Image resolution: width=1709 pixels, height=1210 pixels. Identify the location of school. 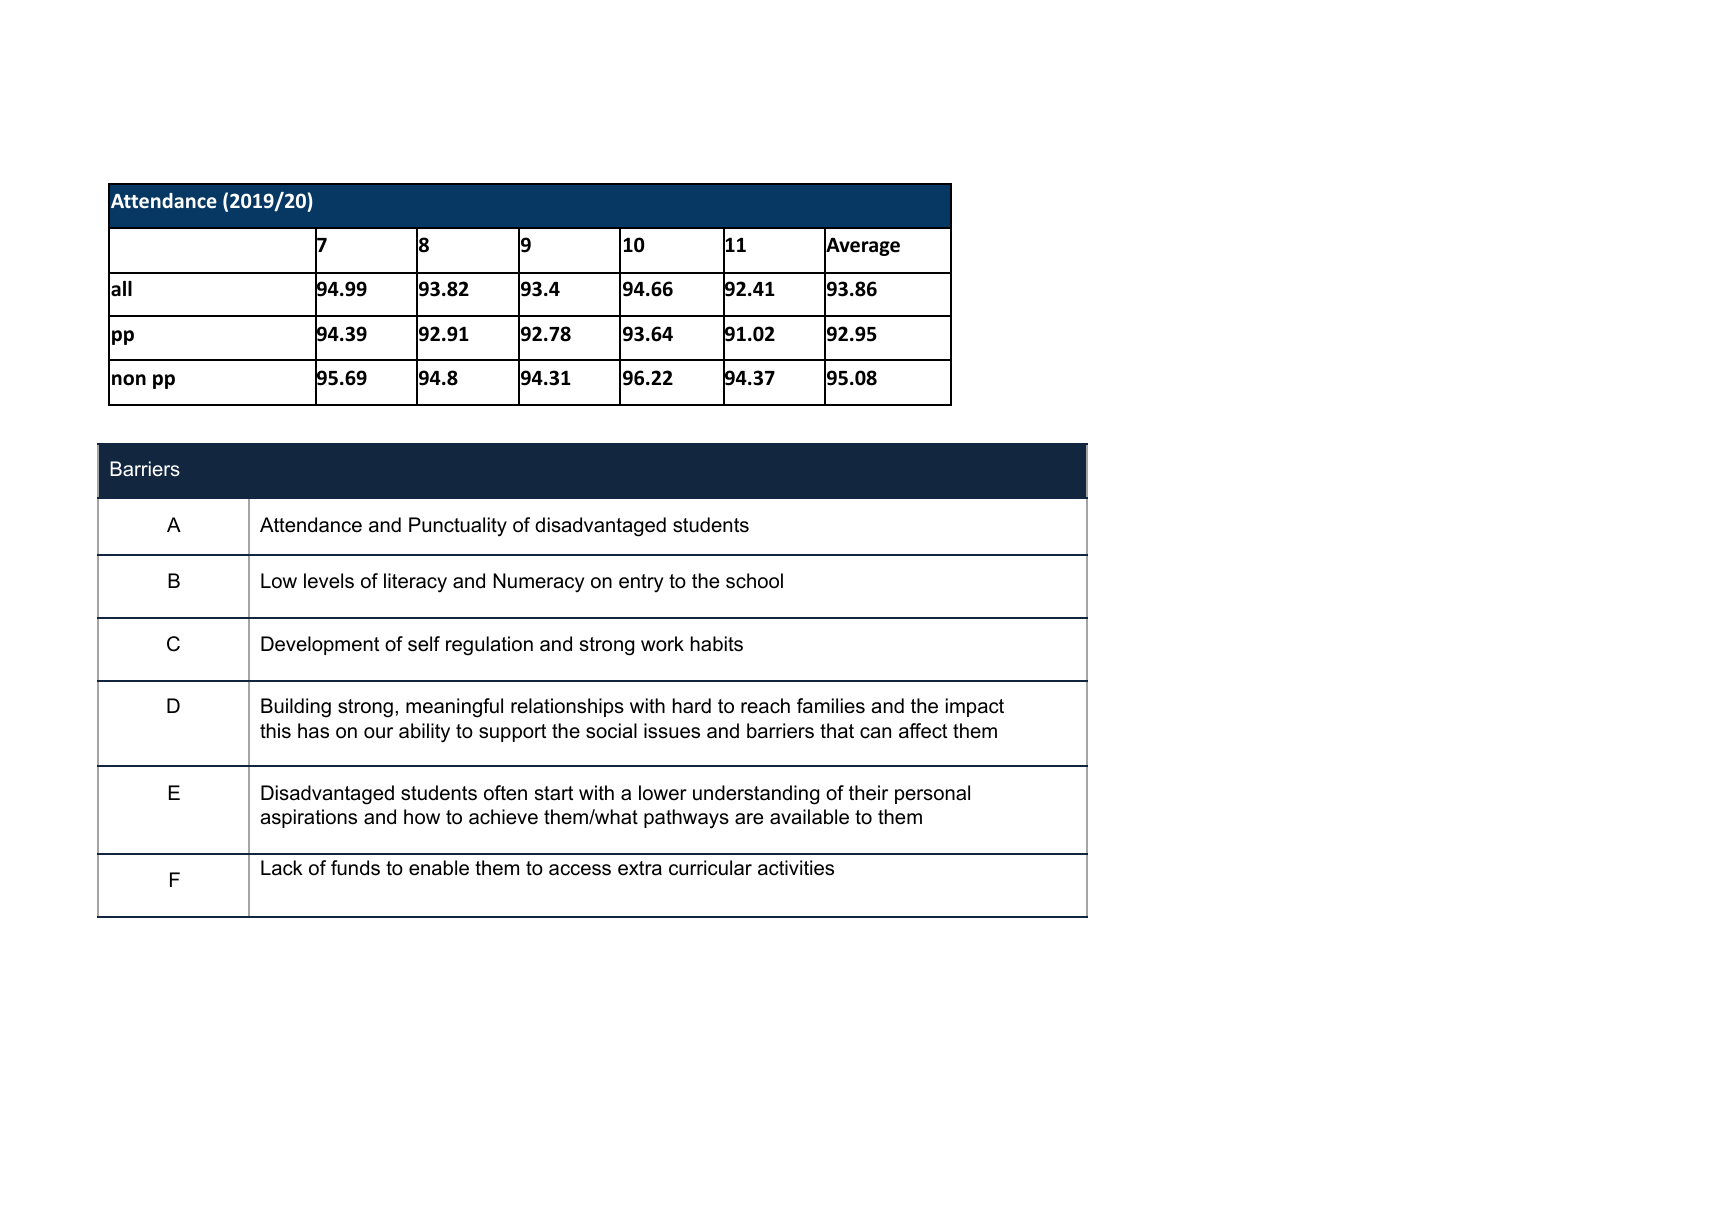
(754, 581).
